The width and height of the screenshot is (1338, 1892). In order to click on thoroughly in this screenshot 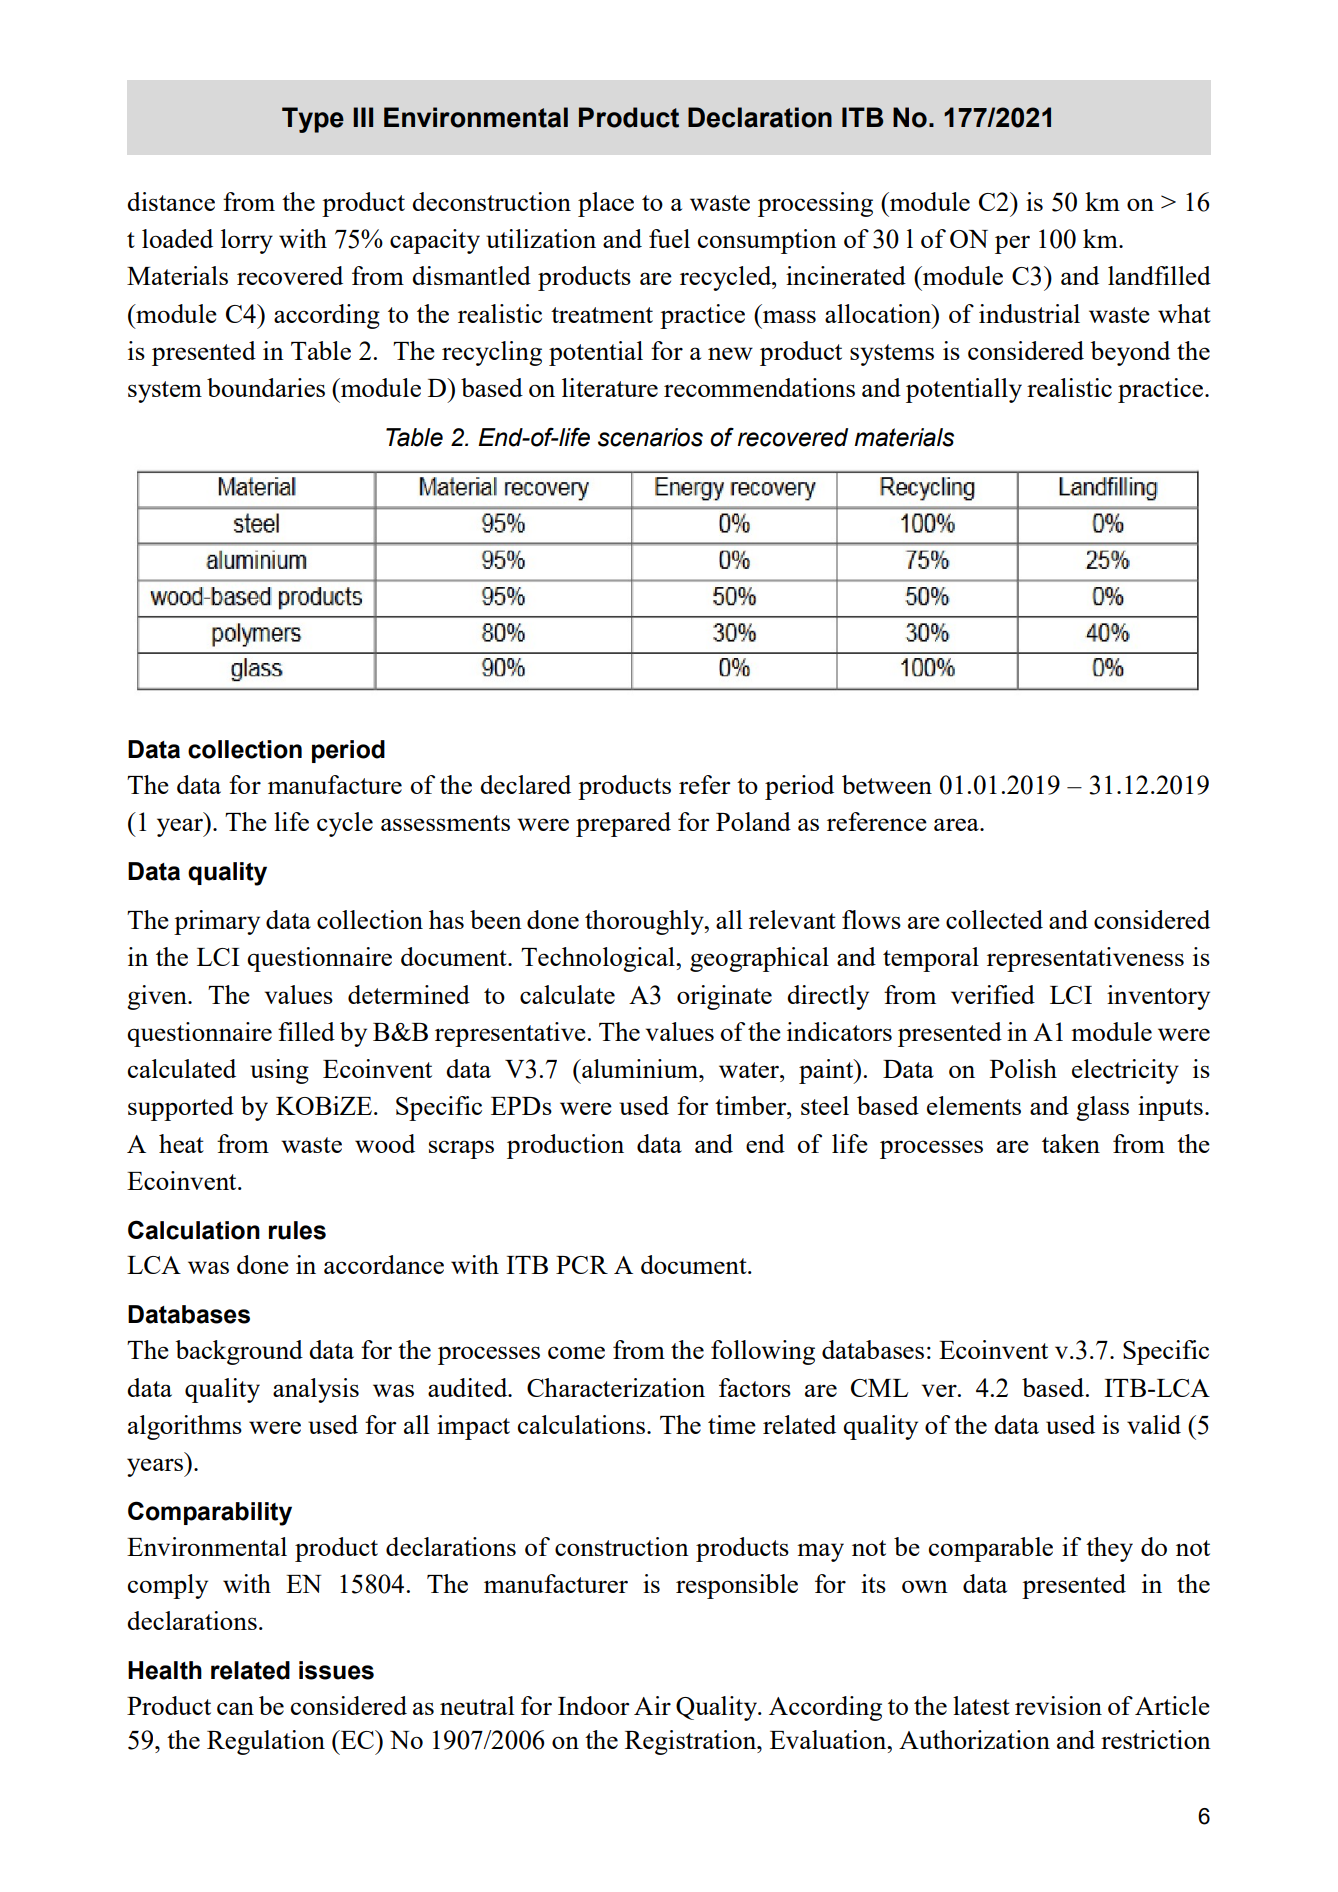, I will do `click(645, 922)`.
